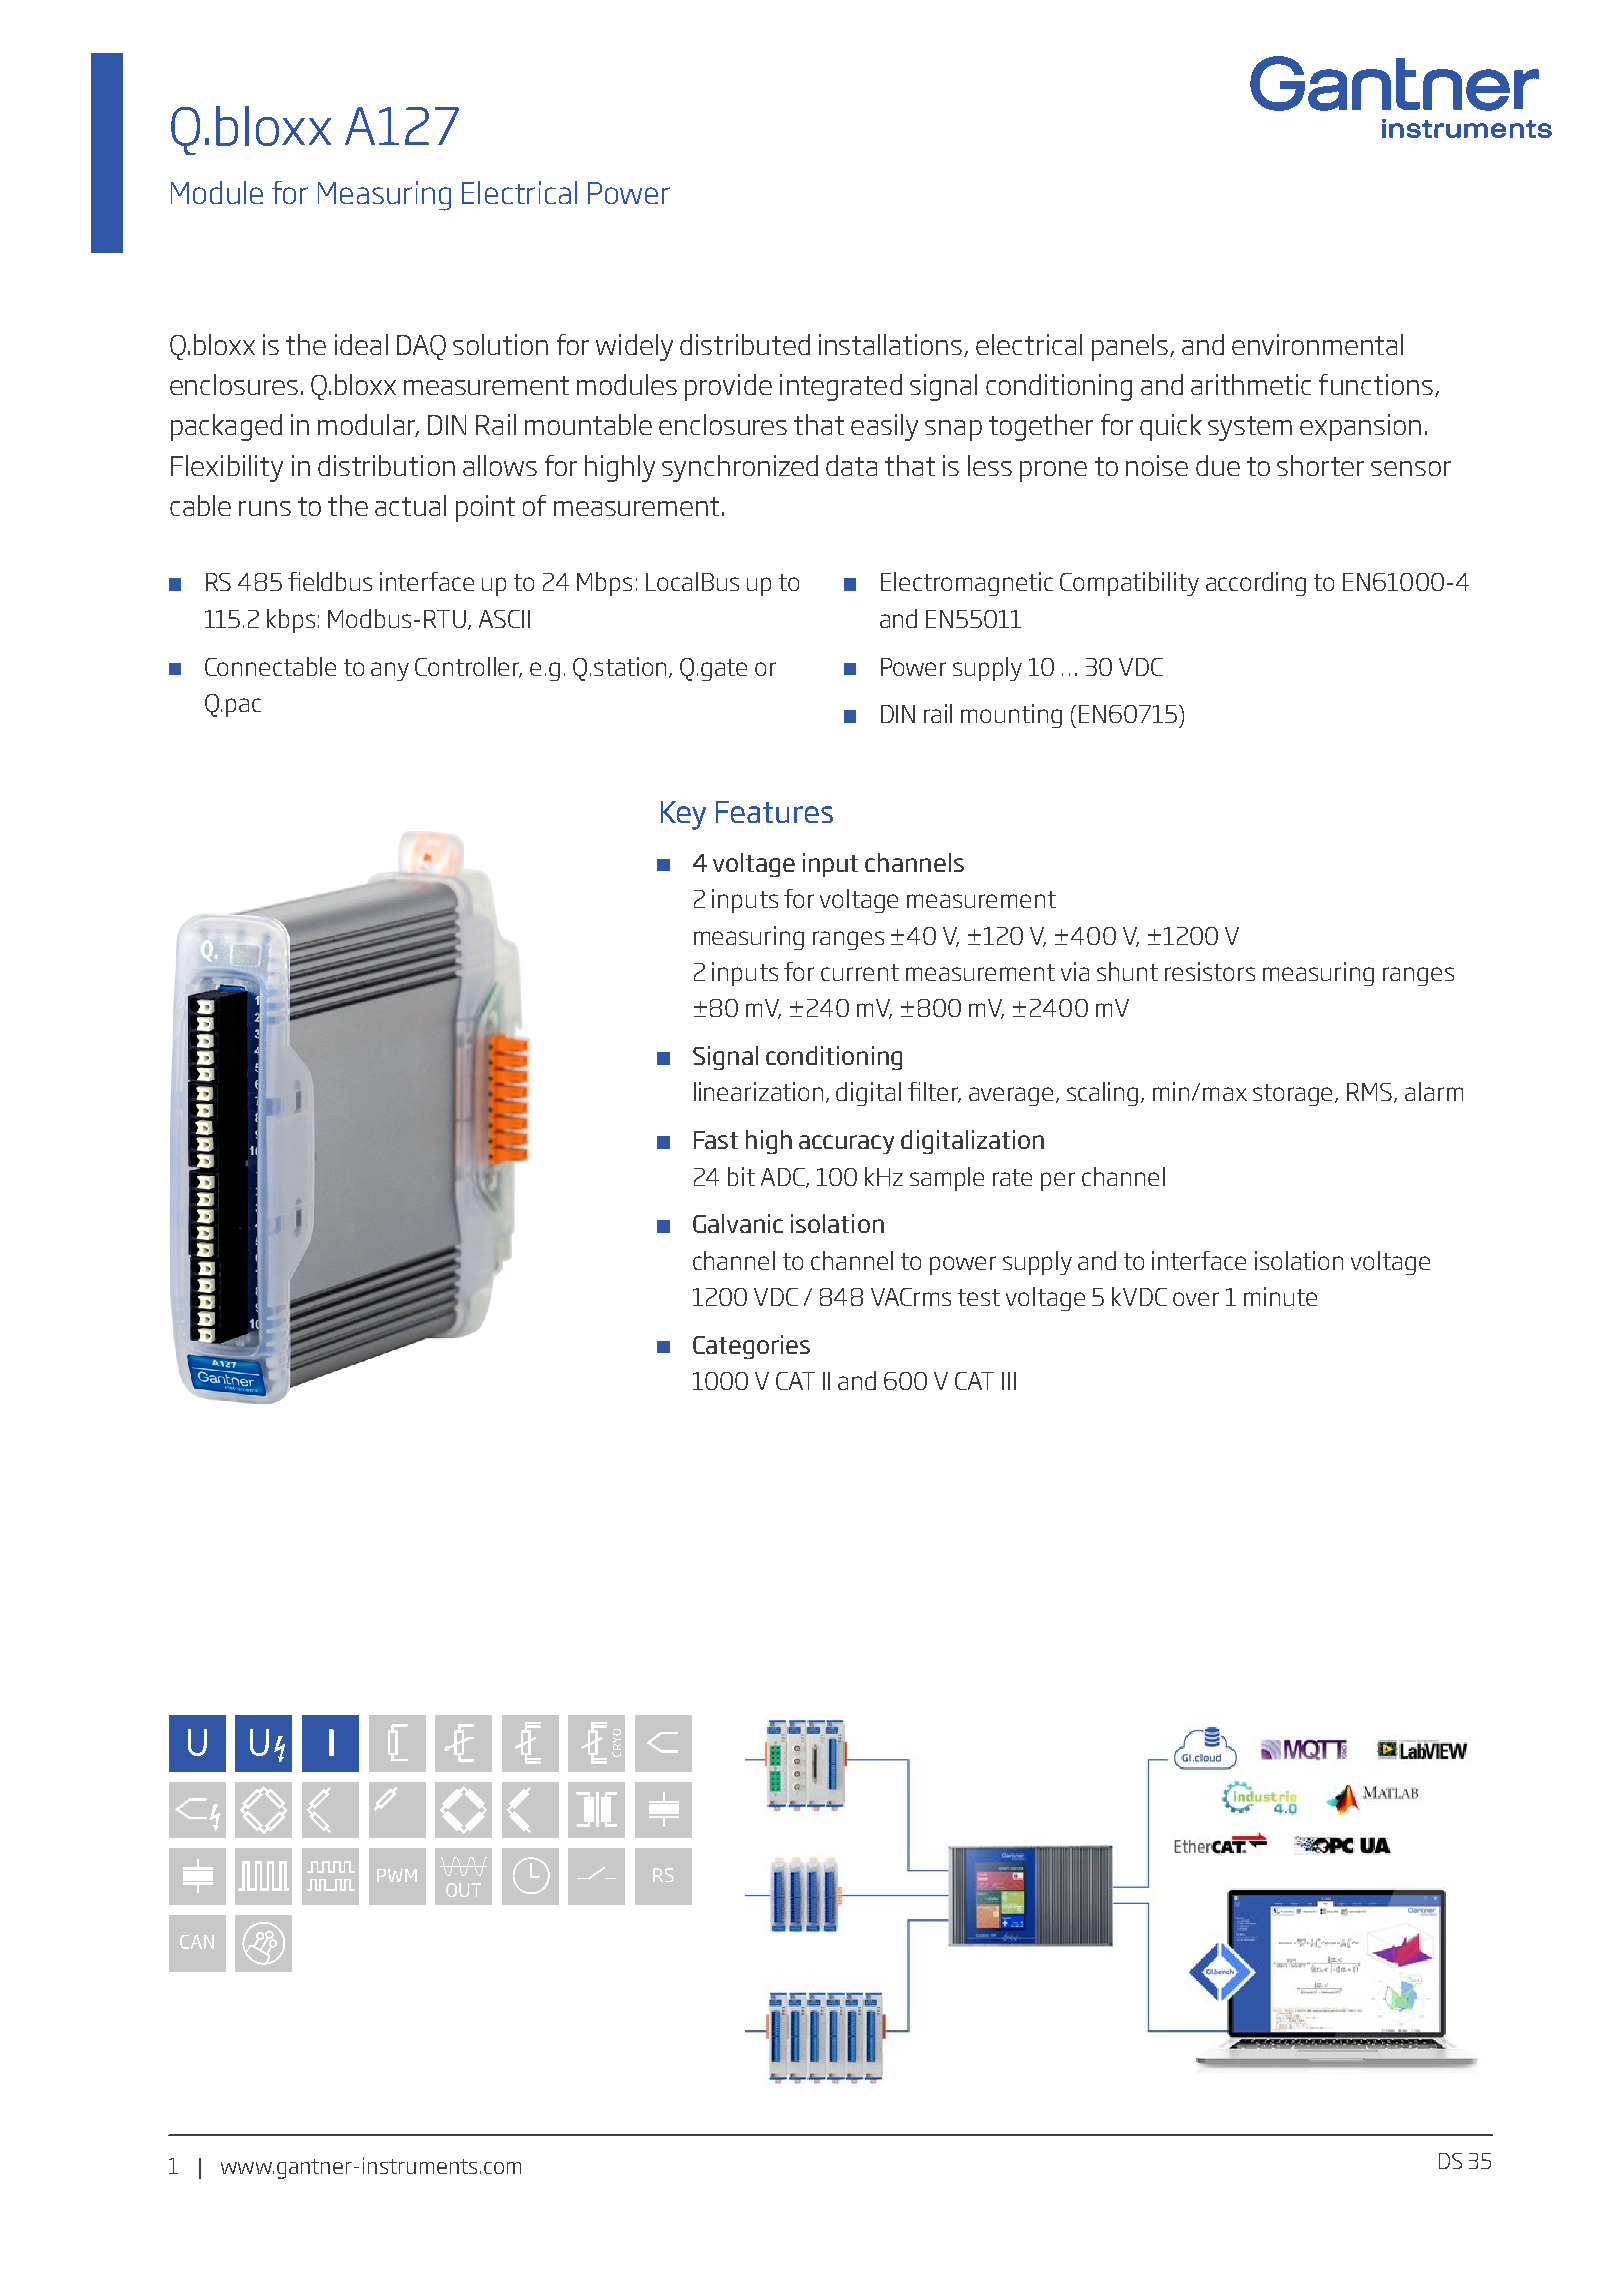  I want to click on minute, so click(1280, 1296).
